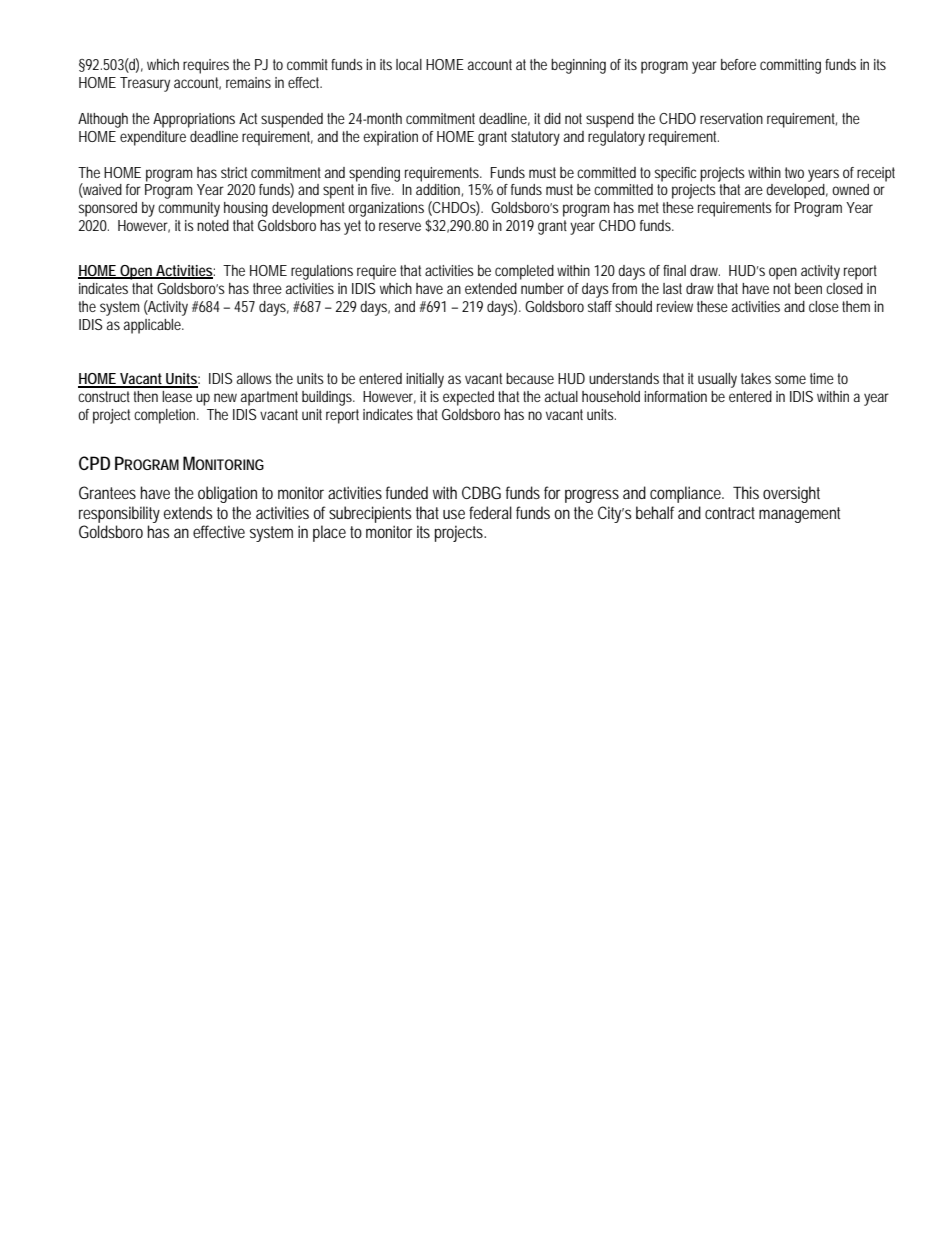 This screenshot has height=1233, width=952. What do you see at coordinates (409, 64) in the screenshot?
I see `local` at bounding box center [409, 64].
